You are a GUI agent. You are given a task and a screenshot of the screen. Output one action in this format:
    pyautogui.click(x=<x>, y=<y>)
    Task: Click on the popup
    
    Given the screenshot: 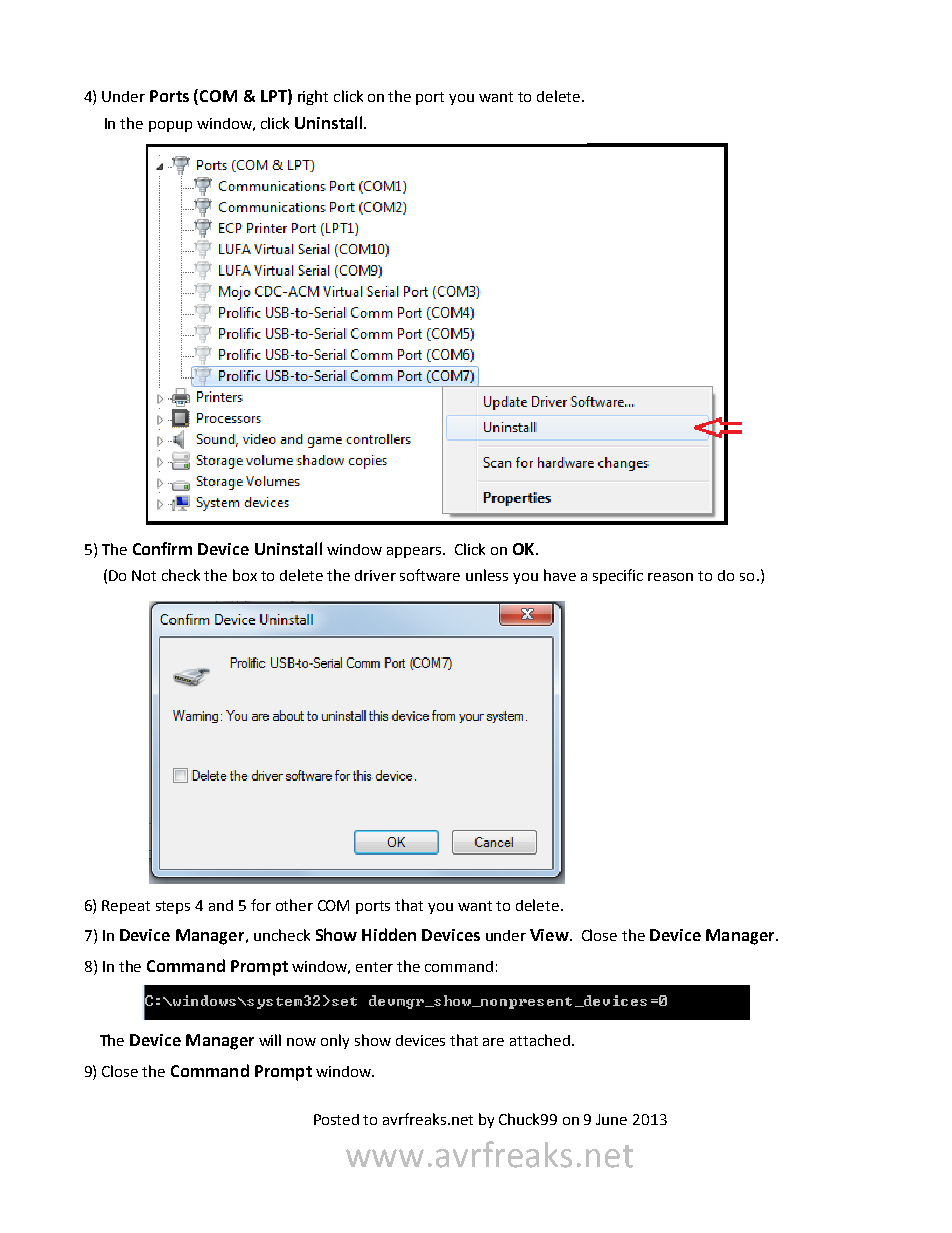 What is the action you would take?
    pyautogui.click(x=170, y=126)
